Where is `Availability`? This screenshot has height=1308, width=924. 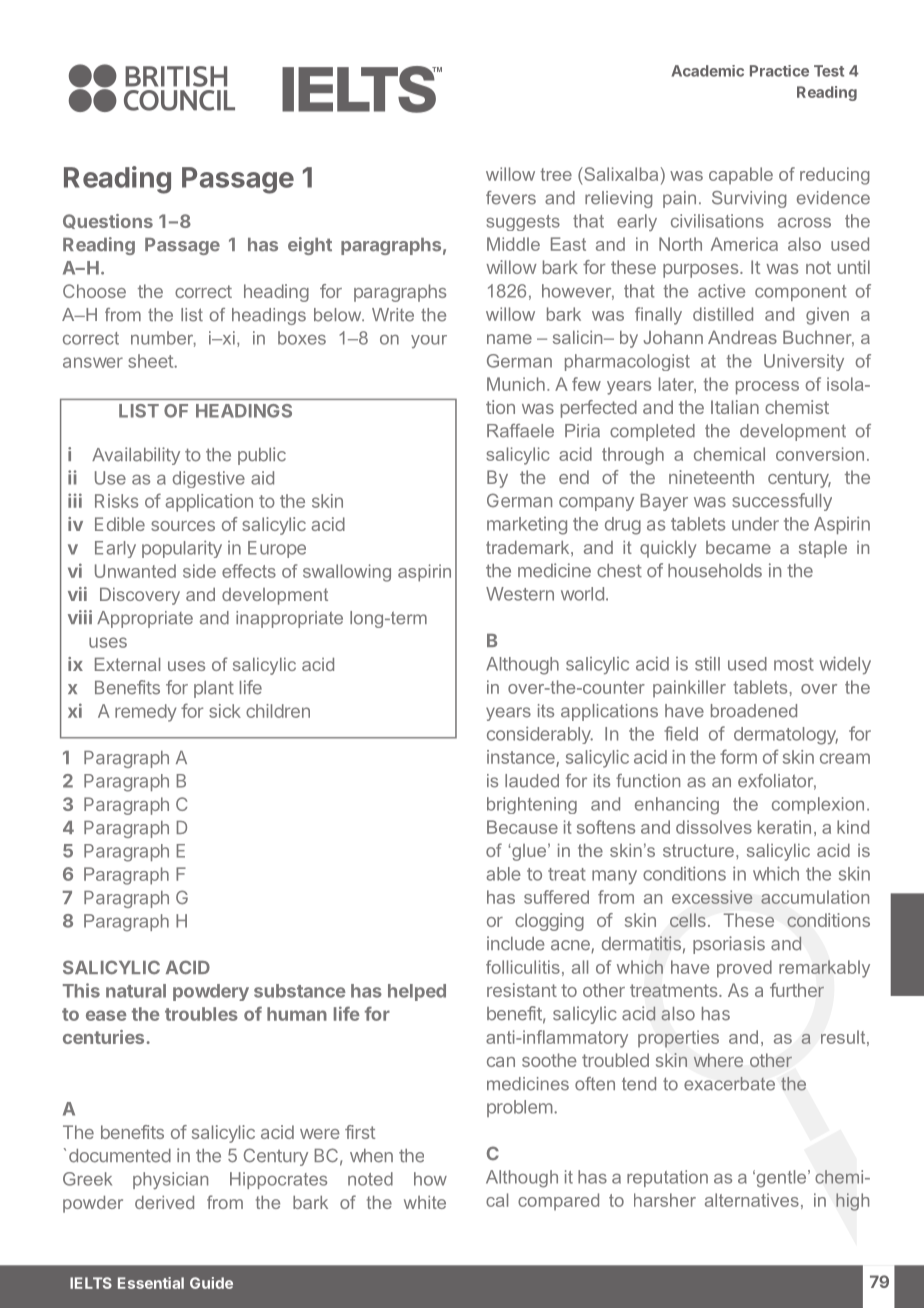 Availability is located at coordinates (136, 456).
